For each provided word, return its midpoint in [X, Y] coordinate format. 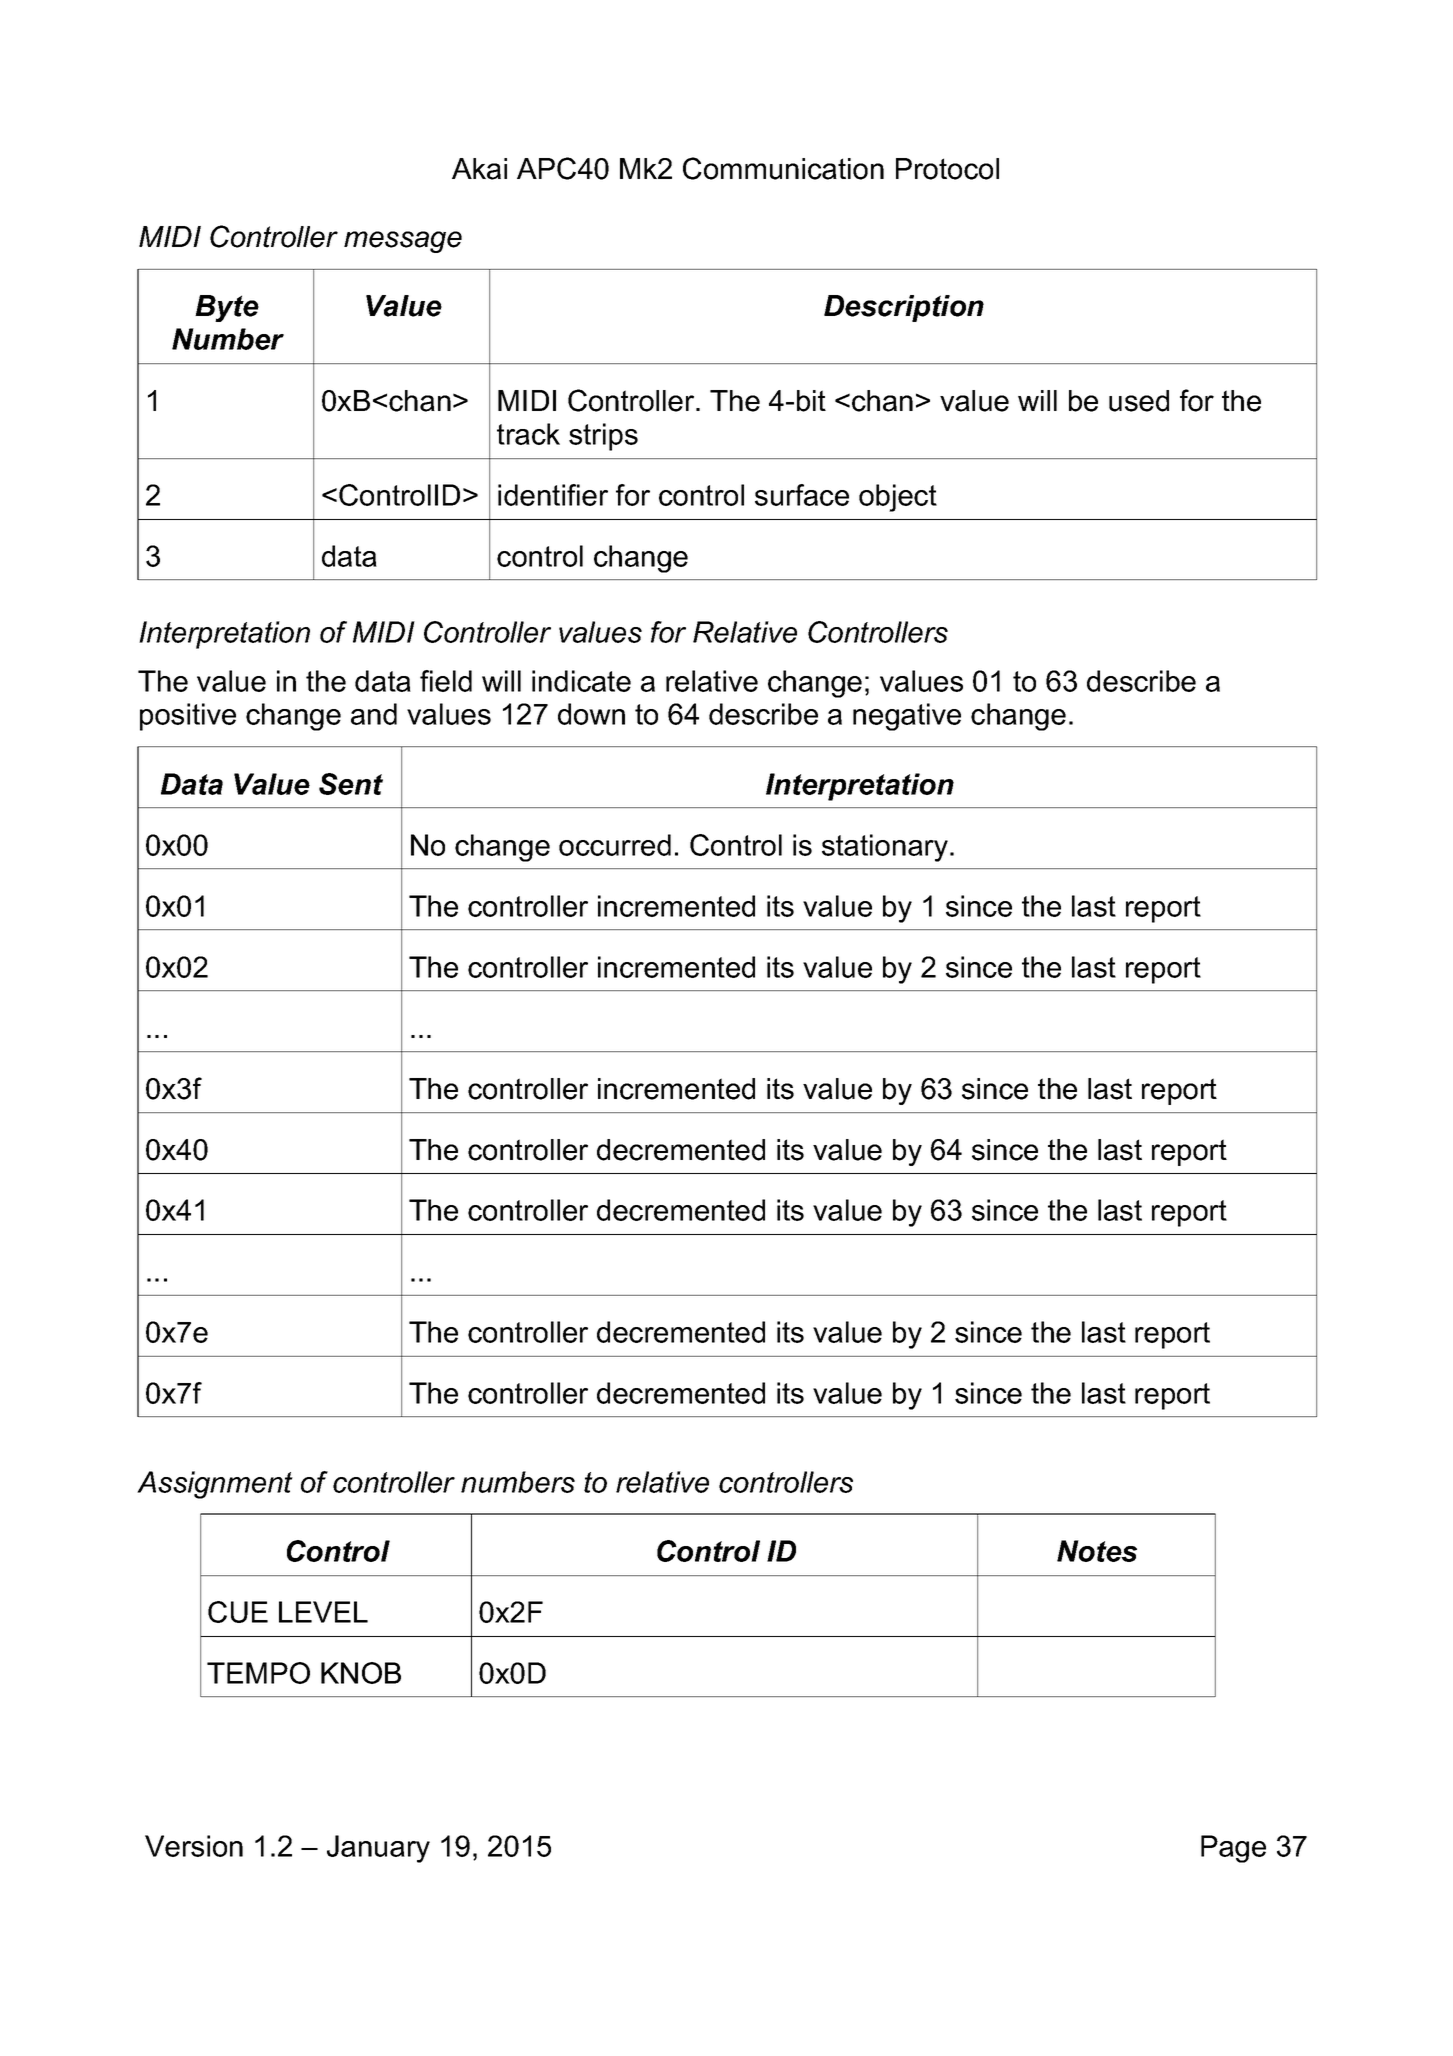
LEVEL [323, 1612]
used [1139, 401]
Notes [1097, 1551]
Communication [783, 168]
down [591, 714]
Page [1233, 1849]
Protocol [947, 169]
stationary [885, 848]
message [403, 242]
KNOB [361, 1673]
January [378, 1849]
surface [802, 495]
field [446, 681]
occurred [615, 845]
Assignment [215, 1485]
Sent [351, 784]
